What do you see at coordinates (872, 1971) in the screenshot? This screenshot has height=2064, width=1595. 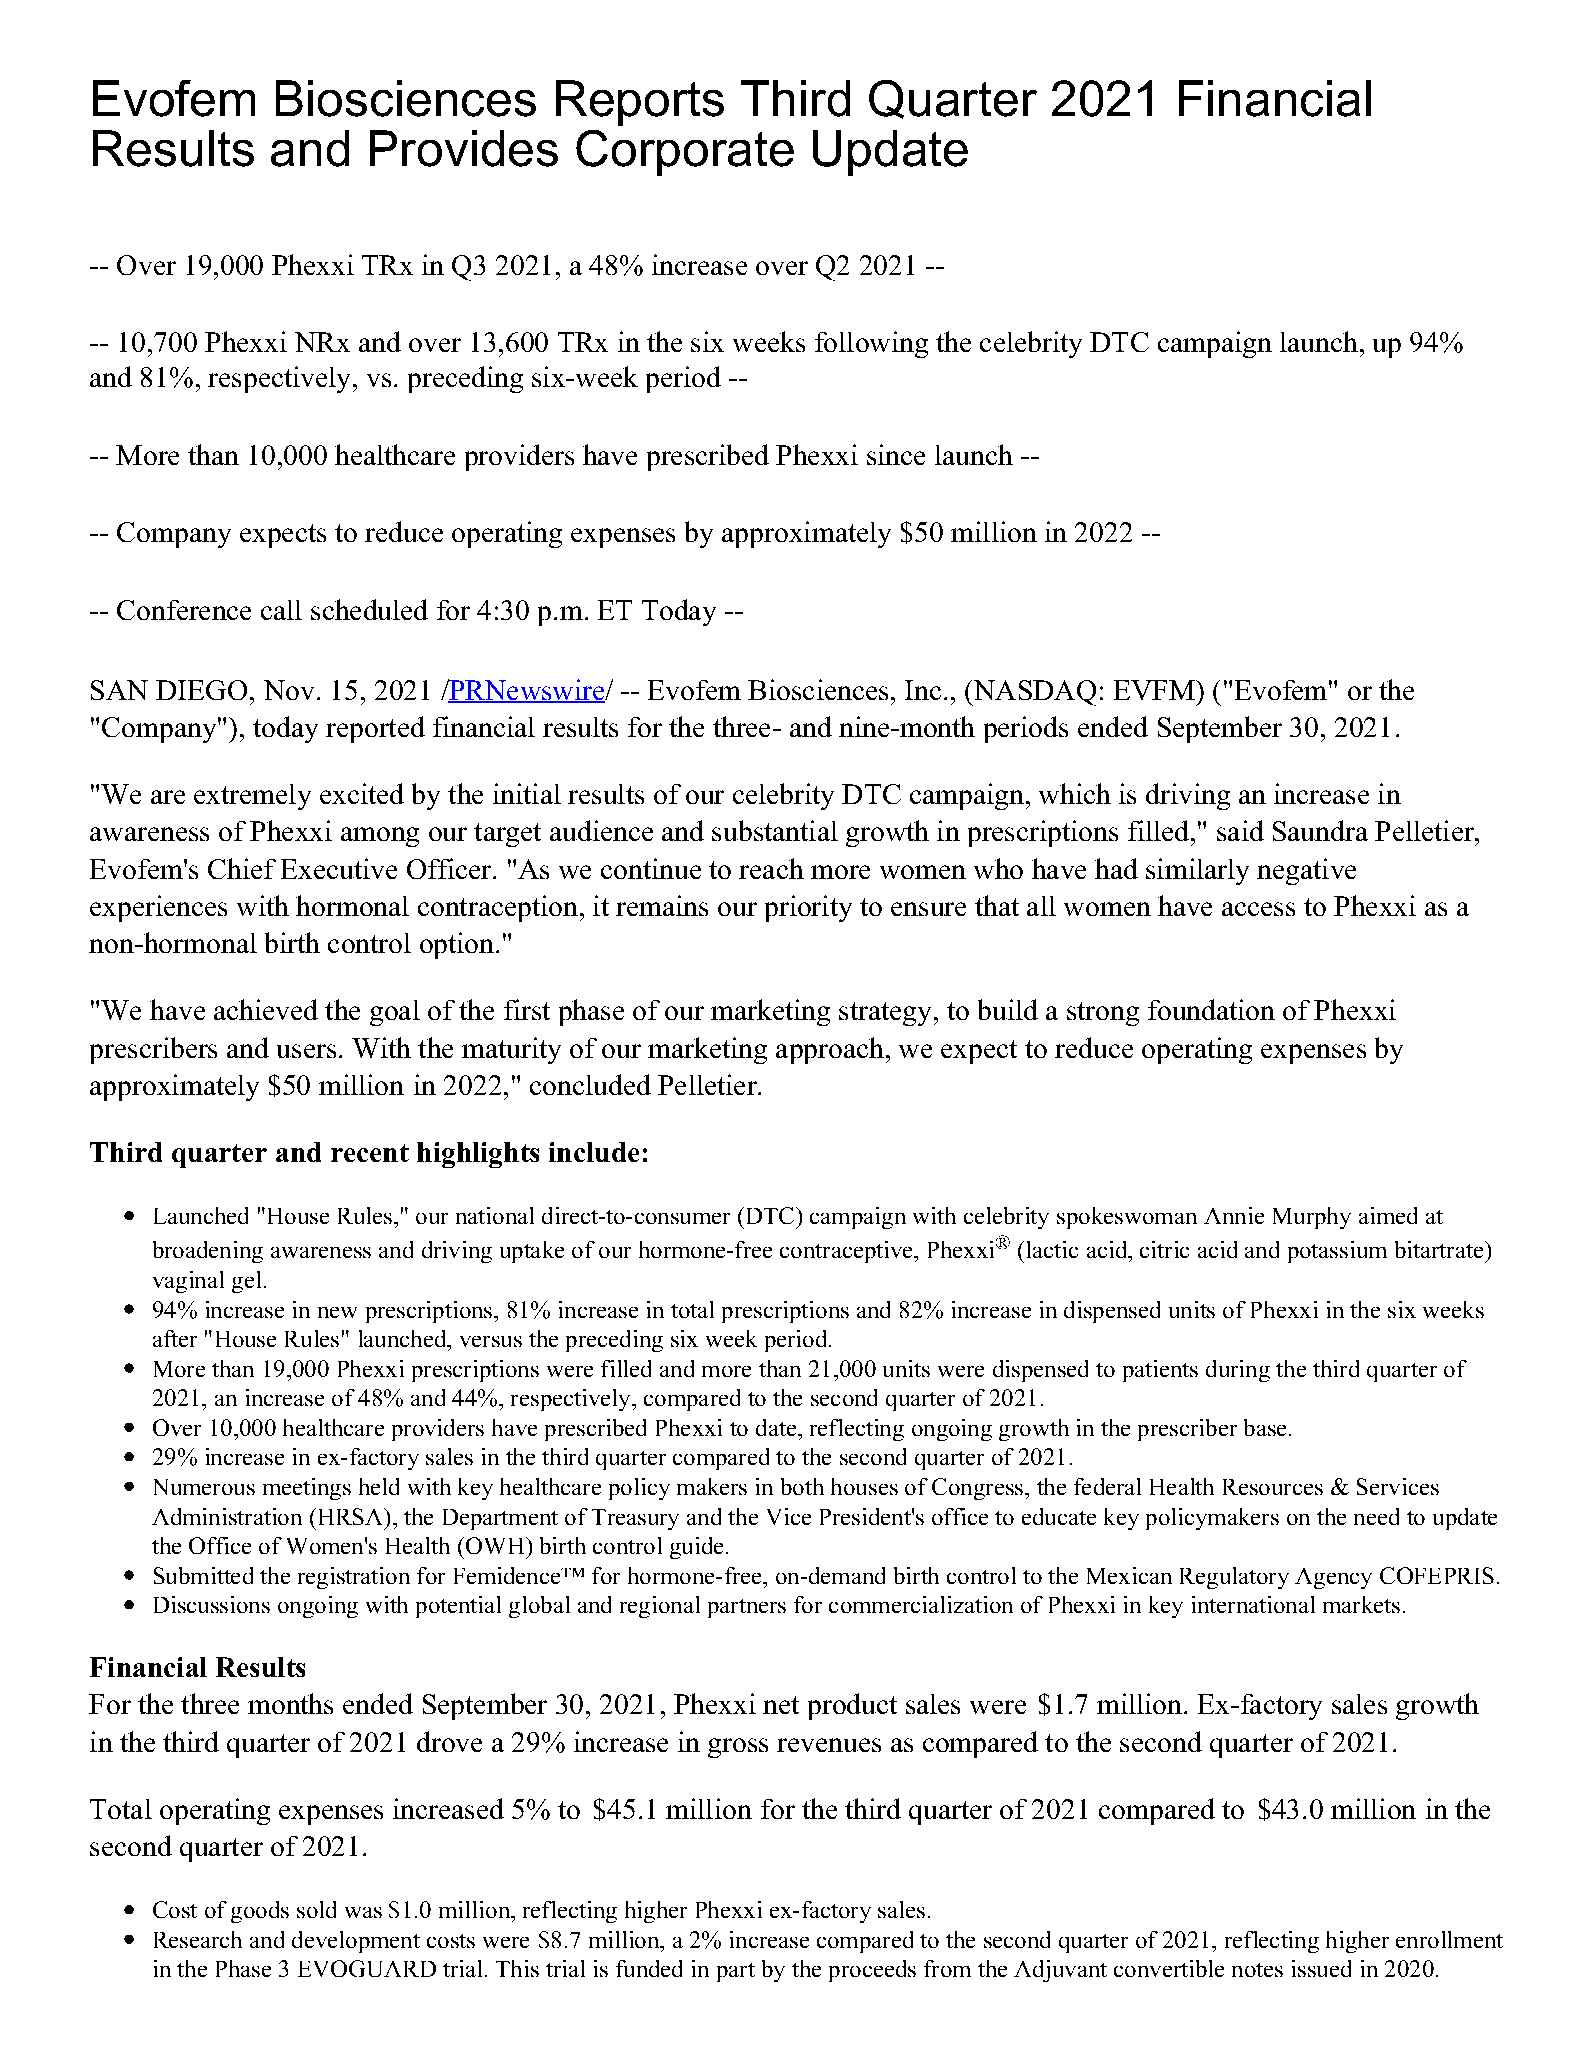 I see `proceeds` at bounding box center [872, 1971].
